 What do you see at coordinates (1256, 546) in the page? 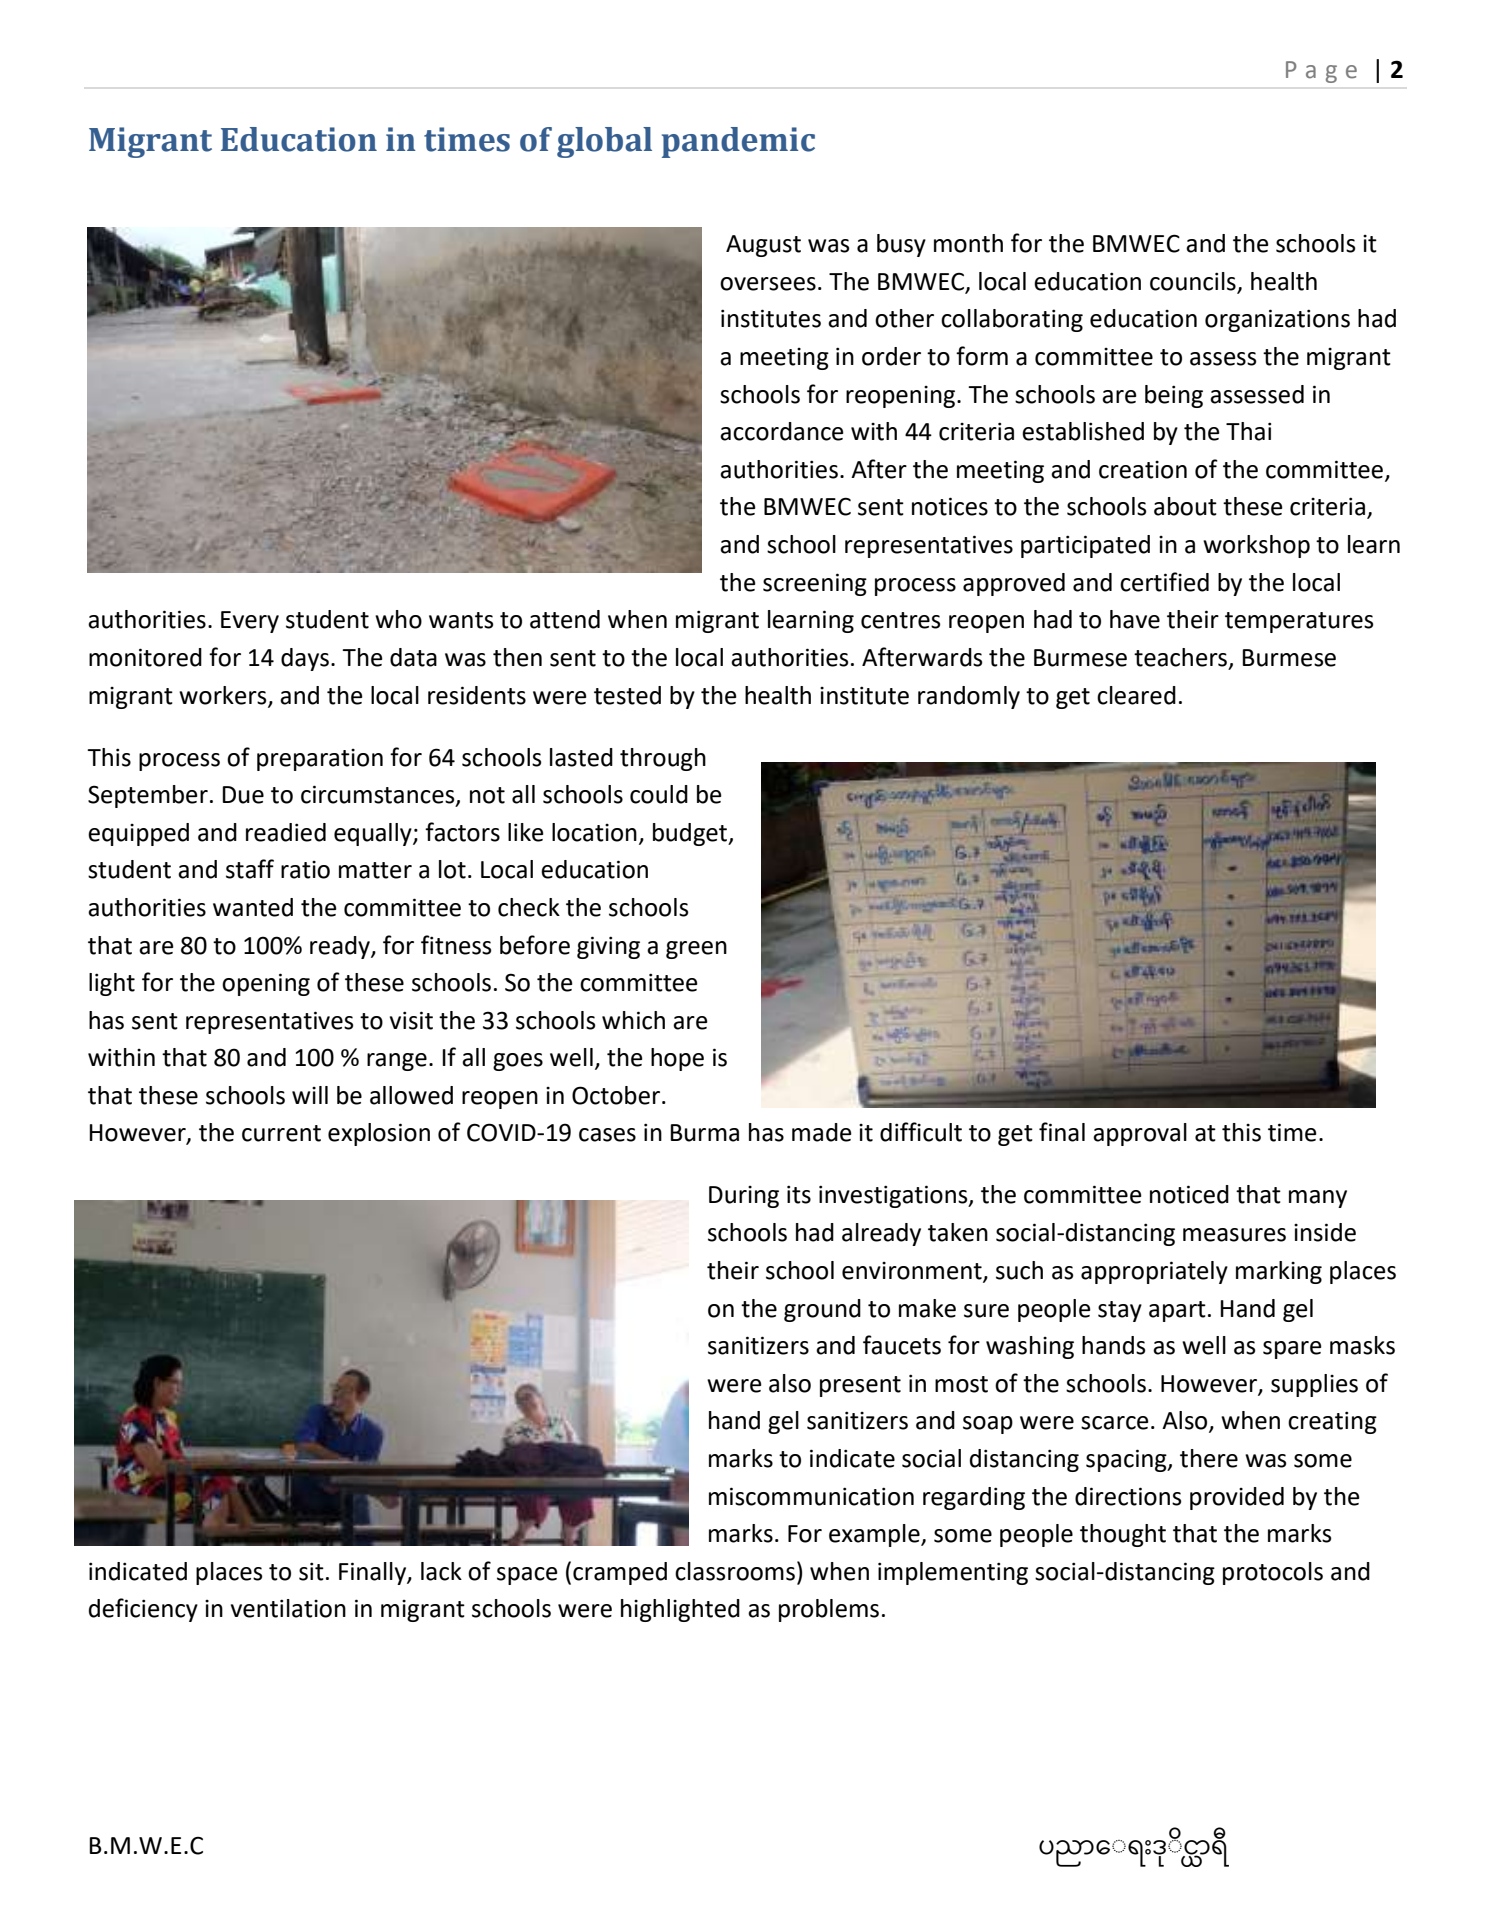
I see `workshop` at bounding box center [1256, 546].
